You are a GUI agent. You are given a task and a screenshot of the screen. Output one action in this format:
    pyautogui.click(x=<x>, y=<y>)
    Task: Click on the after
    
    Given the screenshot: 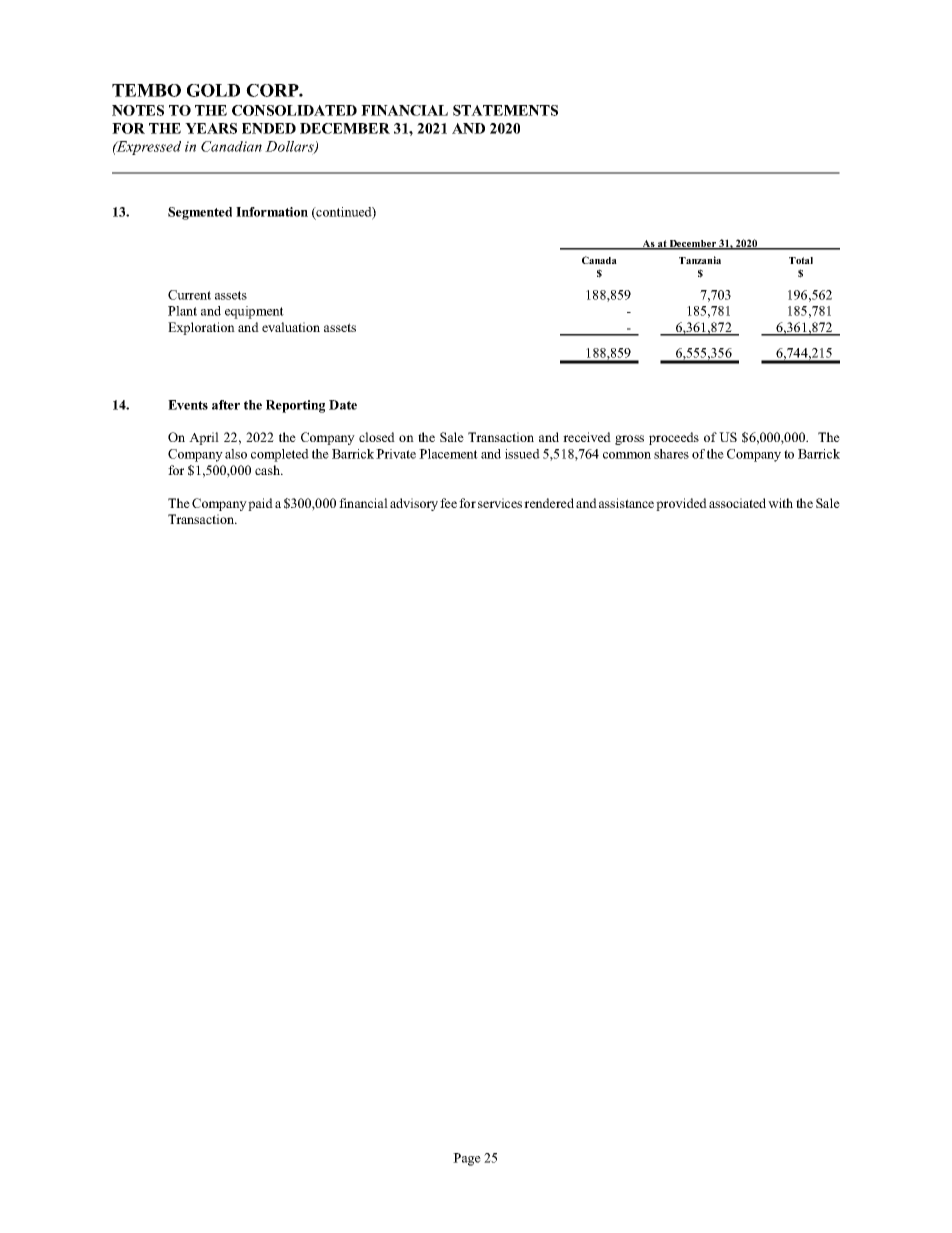 What is the action you would take?
    pyautogui.click(x=226, y=405)
